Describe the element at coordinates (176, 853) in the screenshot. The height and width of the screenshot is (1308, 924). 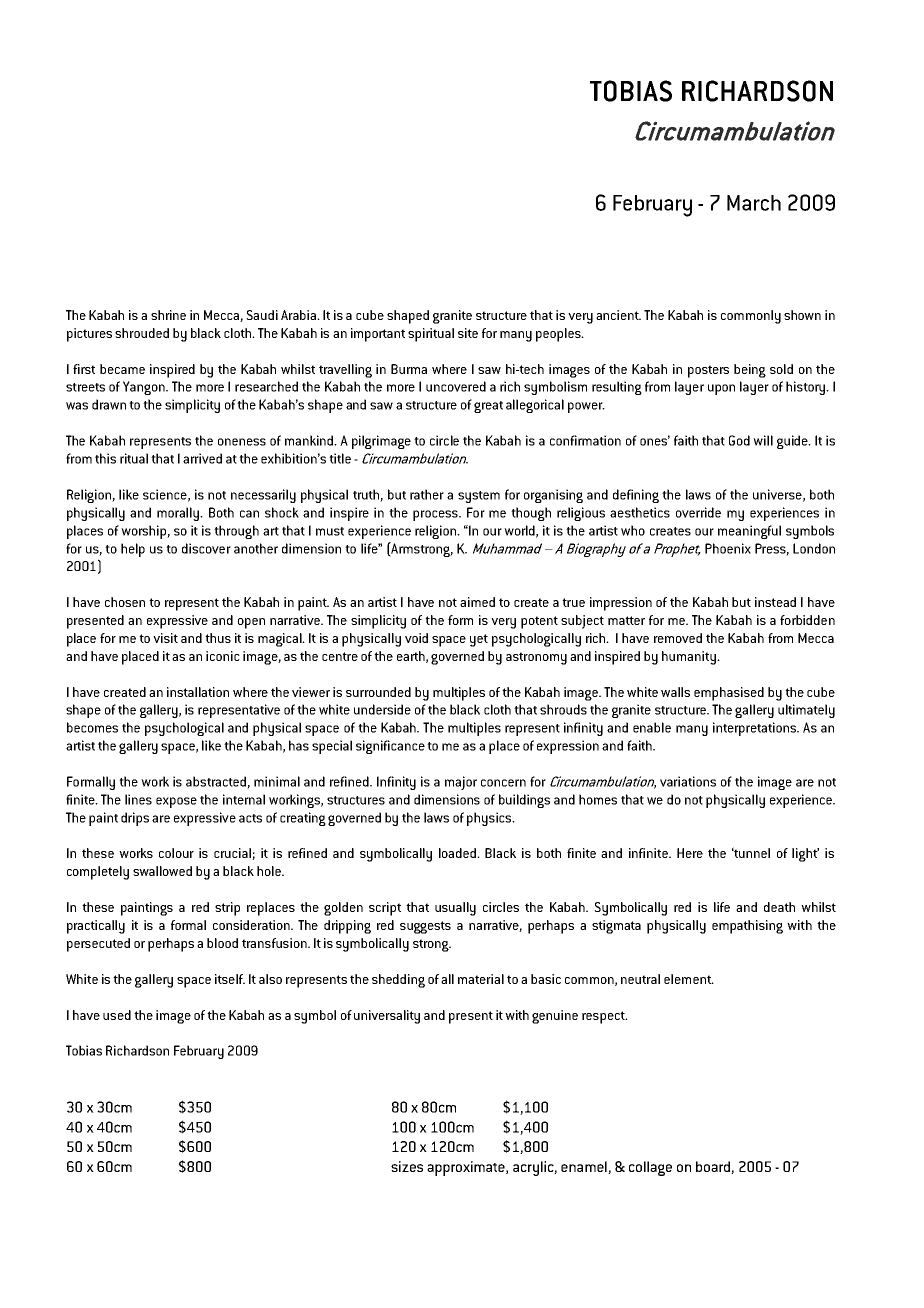
I see `colour` at that location.
